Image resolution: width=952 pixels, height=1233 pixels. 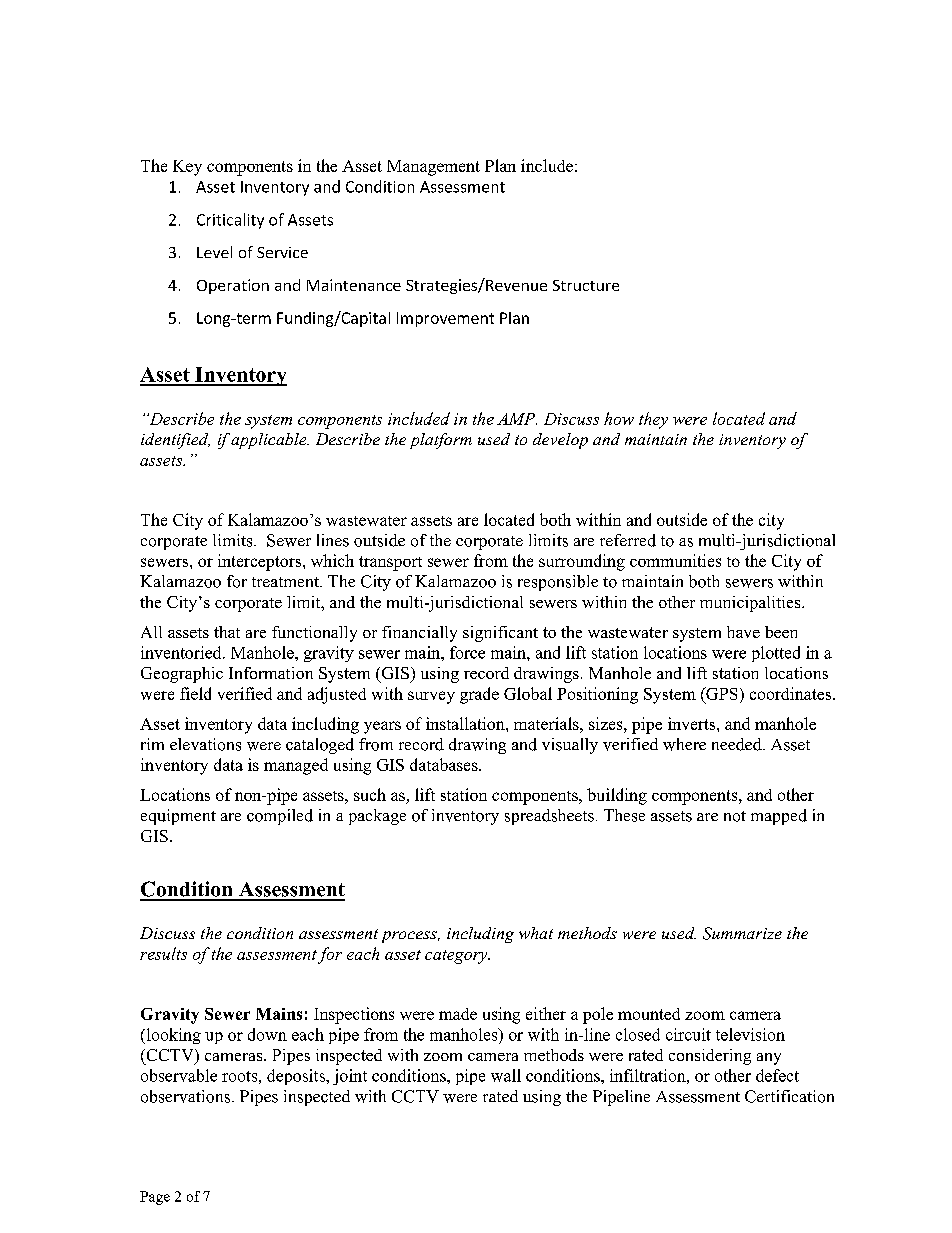 I want to click on Structure, so click(x=586, y=285).
